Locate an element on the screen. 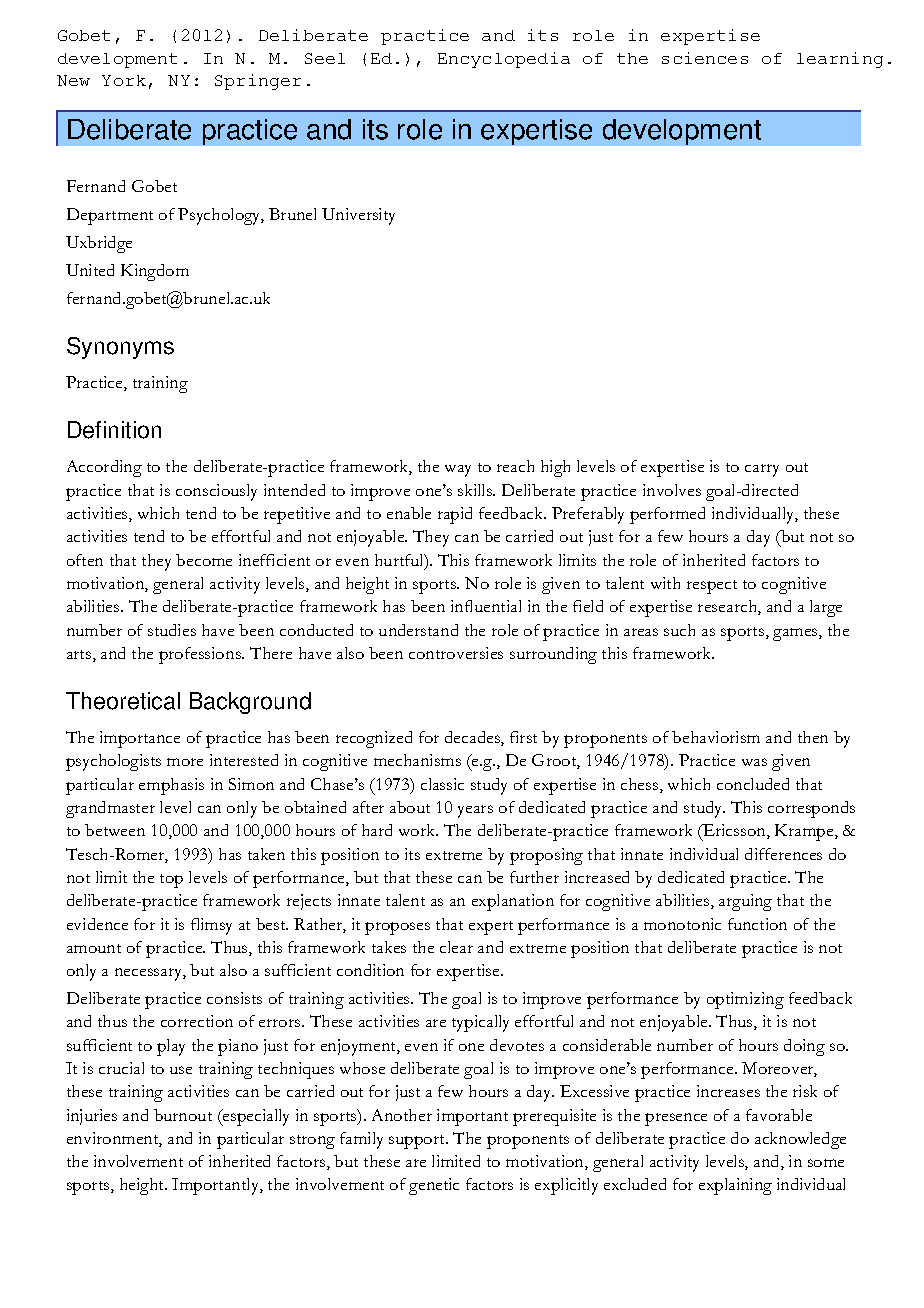 This screenshot has width=924, height=1308. burnout is located at coordinates (183, 1115).
